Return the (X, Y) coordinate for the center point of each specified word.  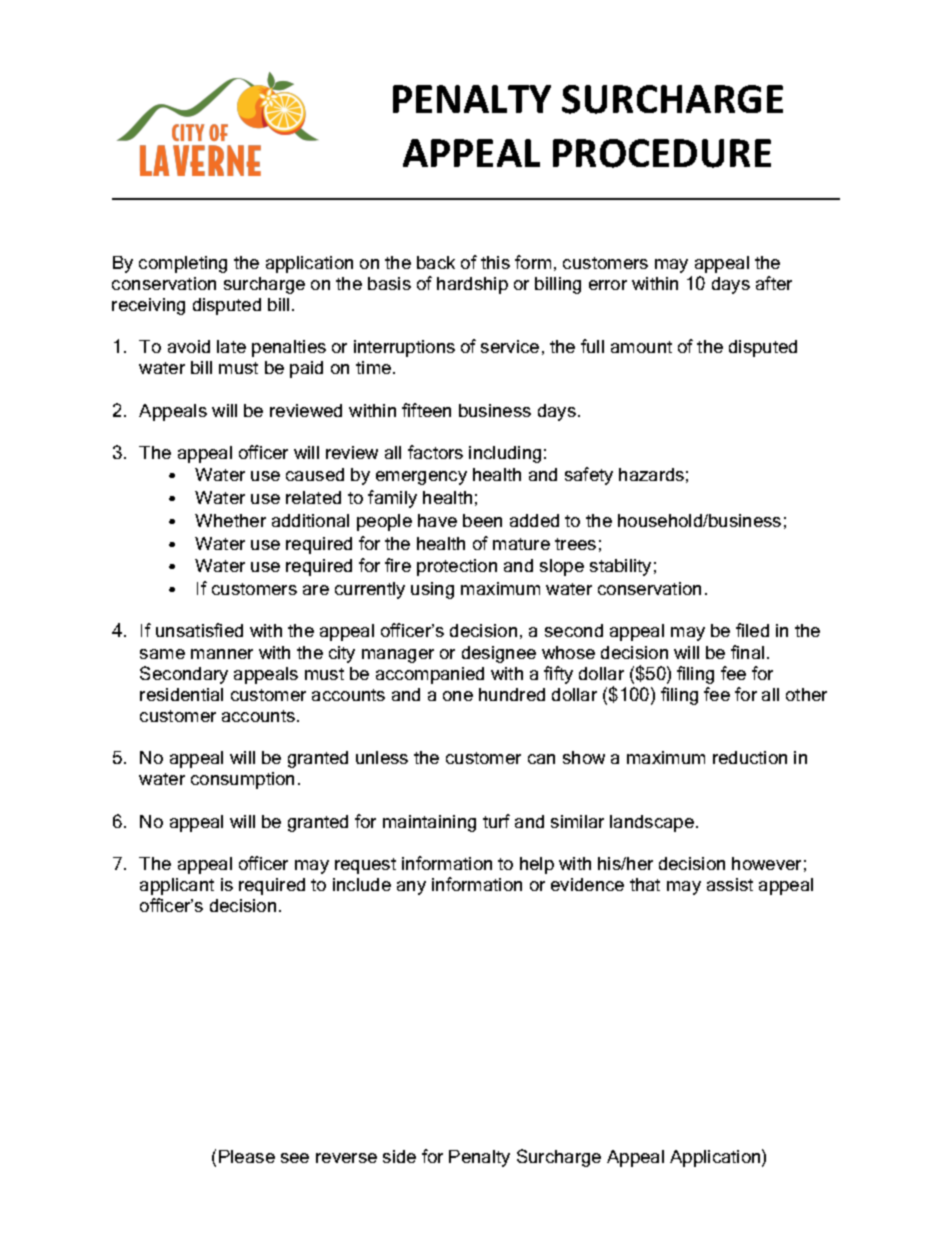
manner (222, 654)
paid (306, 369)
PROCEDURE (662, 153)
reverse (346, 1158)
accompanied (430, 675)
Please (247, 1156)
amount (641, 347)
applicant (177, 886)
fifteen (426, 410)
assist (730, 884)
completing (183, 264)
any (411, 888)
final (747, 652)
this (495, 262)
